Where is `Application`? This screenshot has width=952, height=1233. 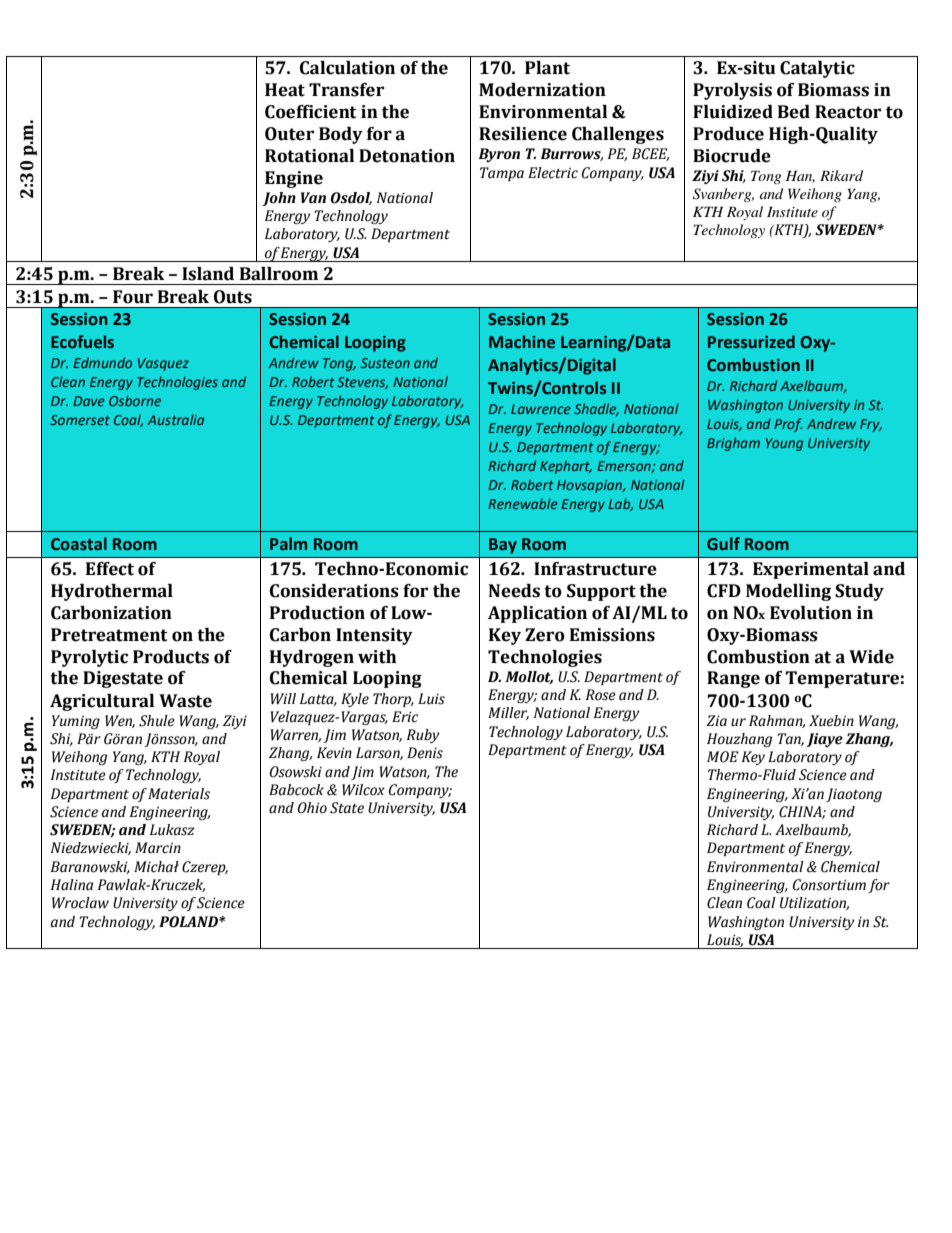
Application is located at coordinates (537, 614).
